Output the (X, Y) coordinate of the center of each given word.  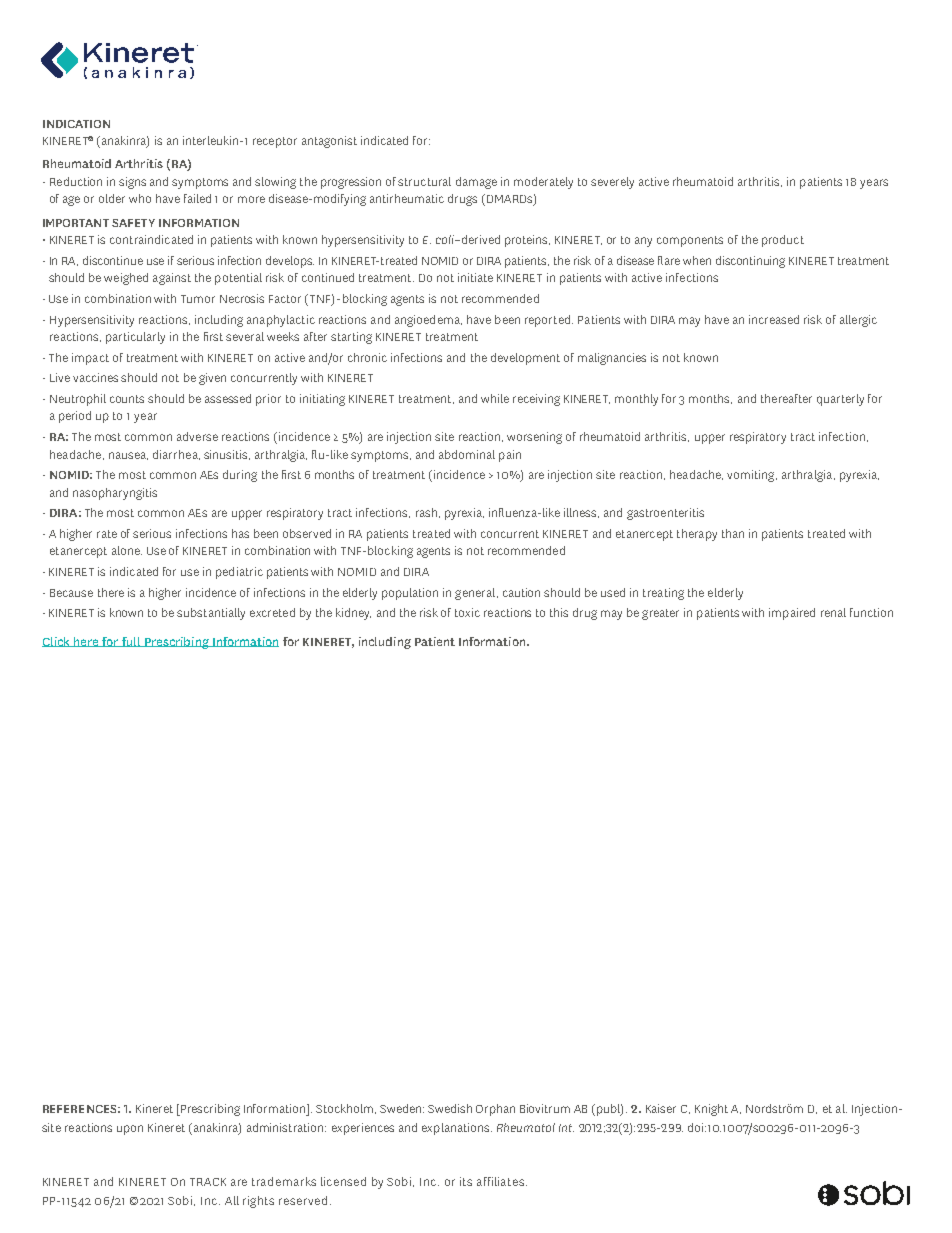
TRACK (208, 1182)
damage (476, 183)
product (783, 241)
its (466, 1181)
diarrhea (176, 455)
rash (426, 512)
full (131, 642)
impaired (792, 614)
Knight (711, 1110)
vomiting (752, 476)
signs (132, 183)
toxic (467, 612)
